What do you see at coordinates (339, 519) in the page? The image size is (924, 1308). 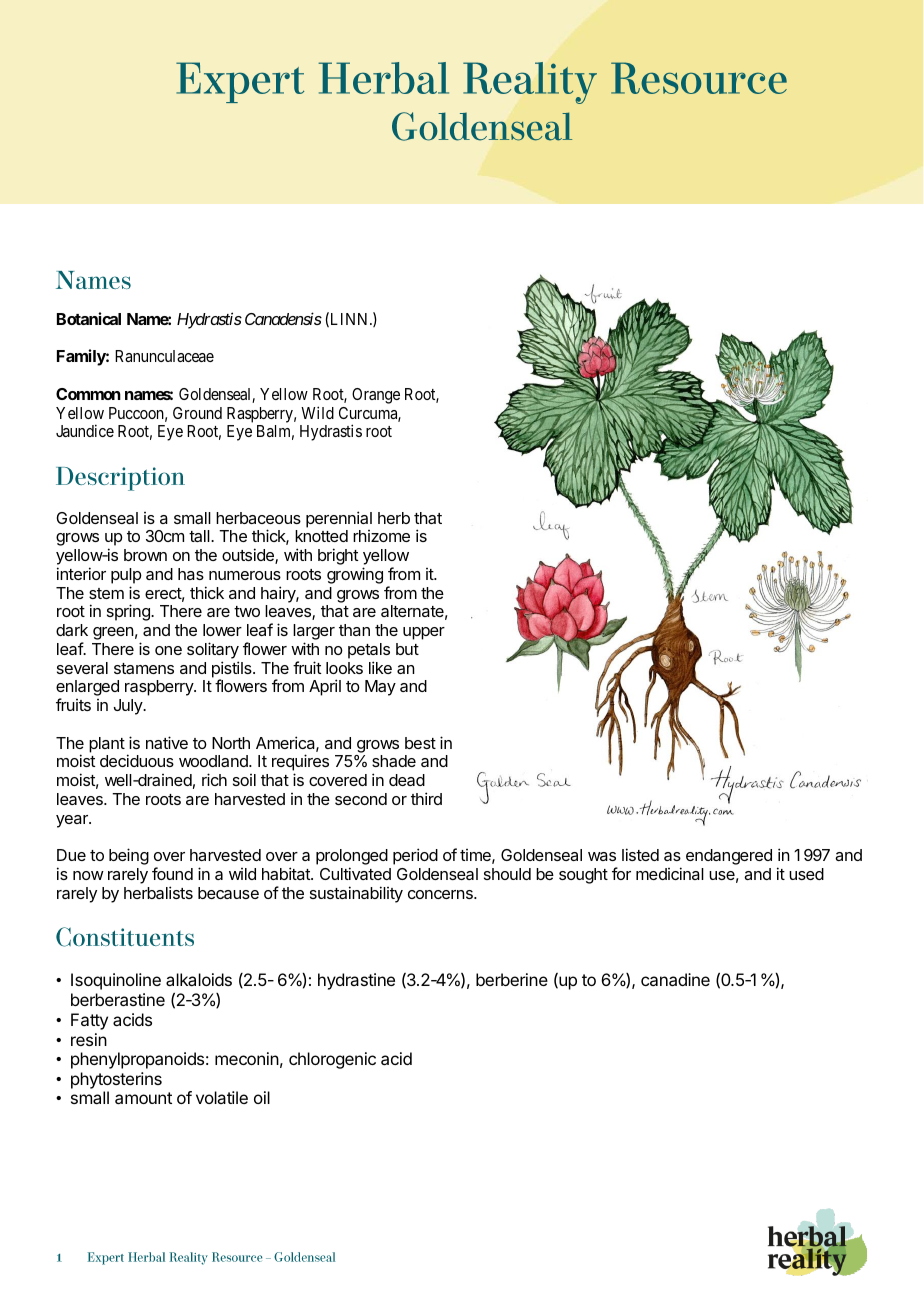 I see `perennial` at bounding box center [339, 519].
